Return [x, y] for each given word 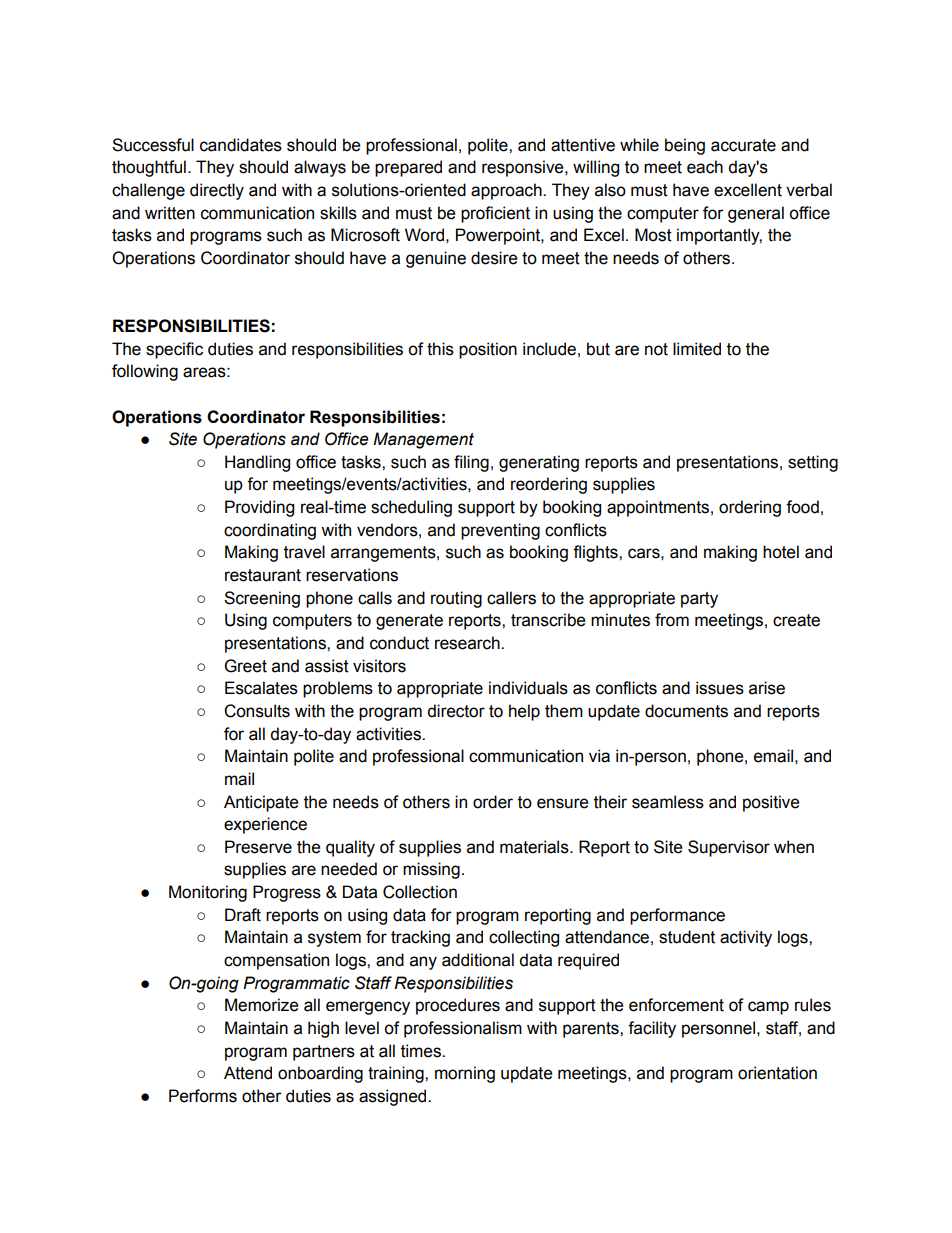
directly [217, 191]
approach [507, 191]
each [705, 167]
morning [465, 1074]
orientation [777, 1073]
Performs [203, 1096]
